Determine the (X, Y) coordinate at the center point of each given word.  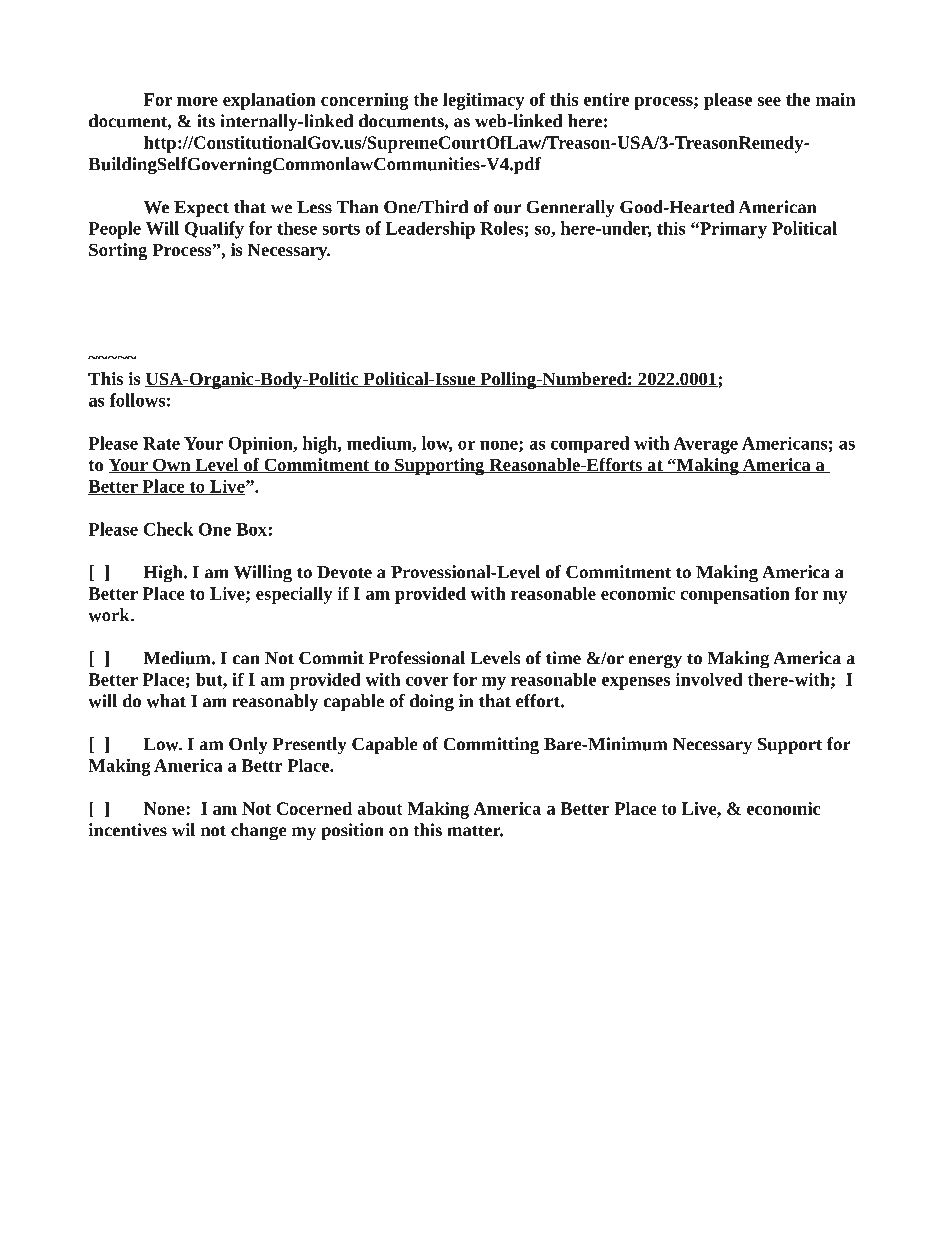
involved (709, 679)
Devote (344, 572)
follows (137, 400)
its (206, 121)
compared (590, 444)
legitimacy (484, 101)
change (258, 832)
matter (475, 831)
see (769, 101)
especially (294, 595)
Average (705, 445)
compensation (735, 595)
